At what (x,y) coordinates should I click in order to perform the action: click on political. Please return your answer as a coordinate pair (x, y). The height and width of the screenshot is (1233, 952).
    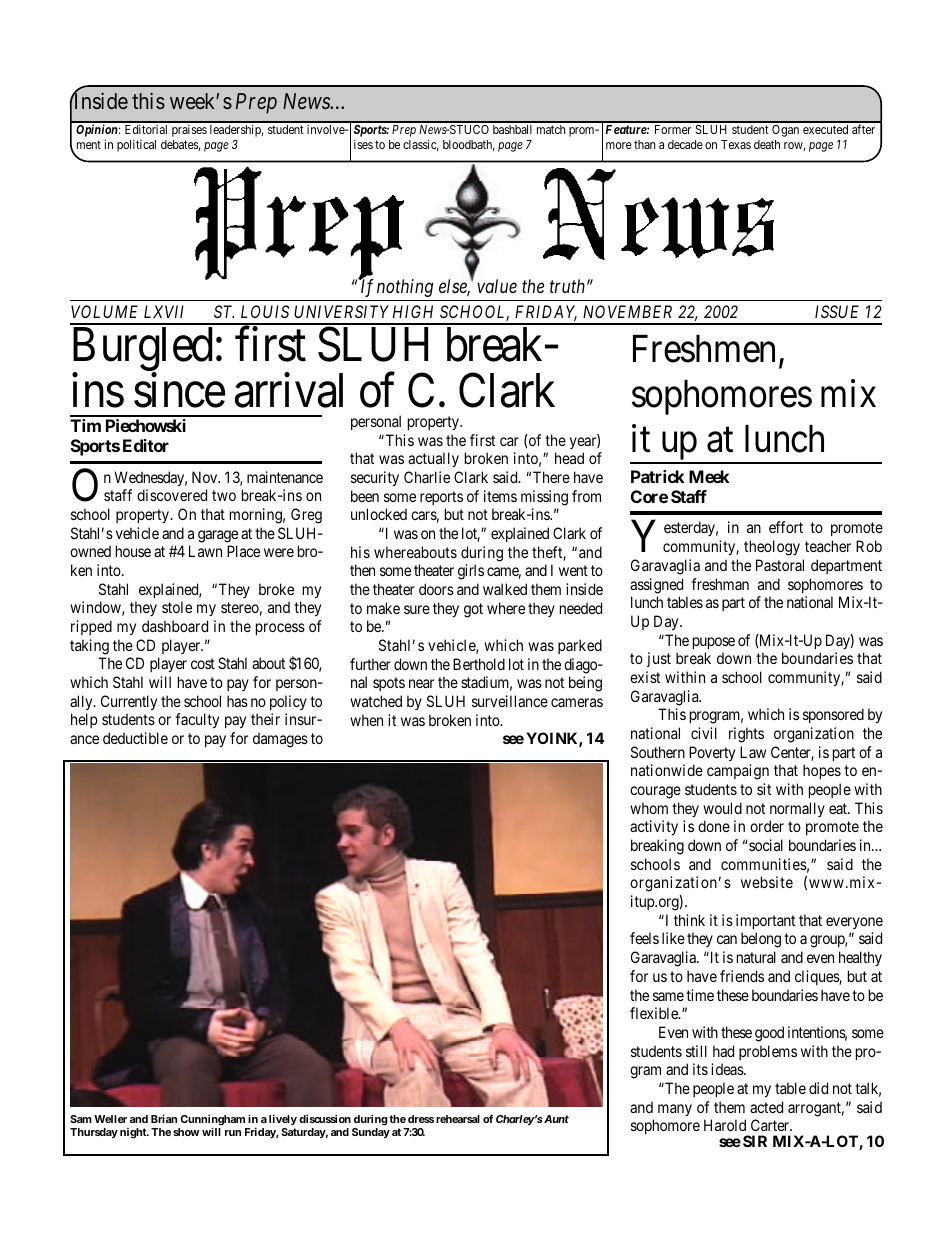
    Looking at the image, I should click on (136, 146).
